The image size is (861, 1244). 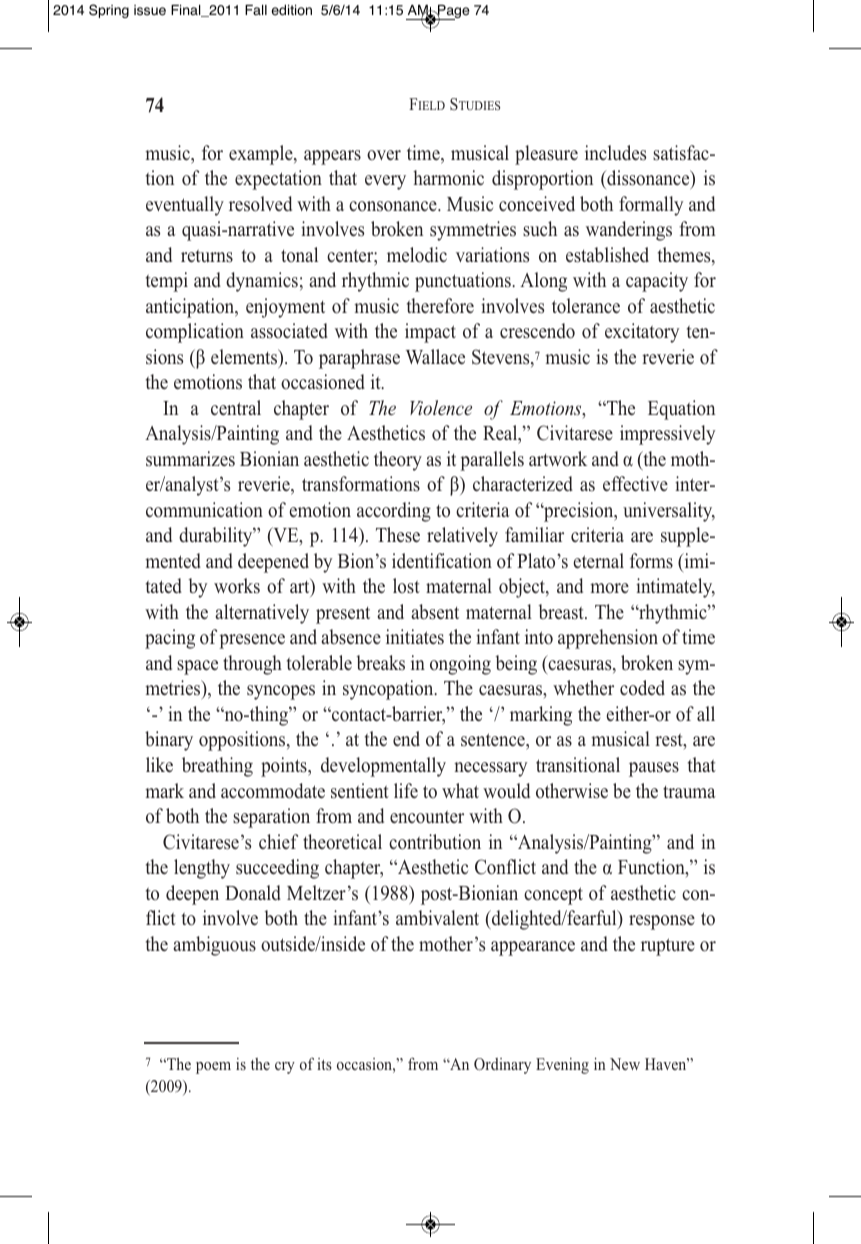 I want to click on capacity, so click(x=657, y=282).
